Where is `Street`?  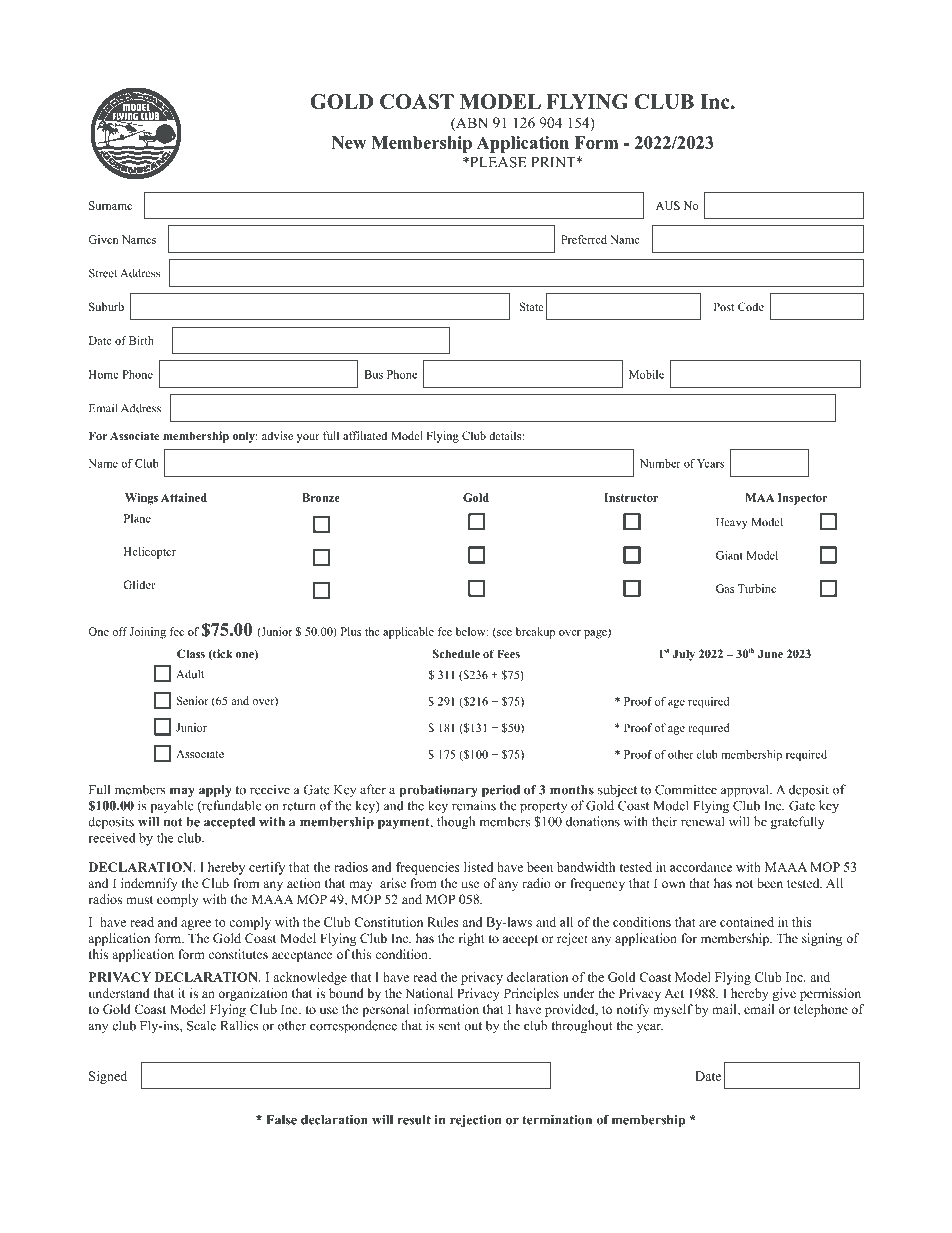
Street is located at coordinates (103, 273).
